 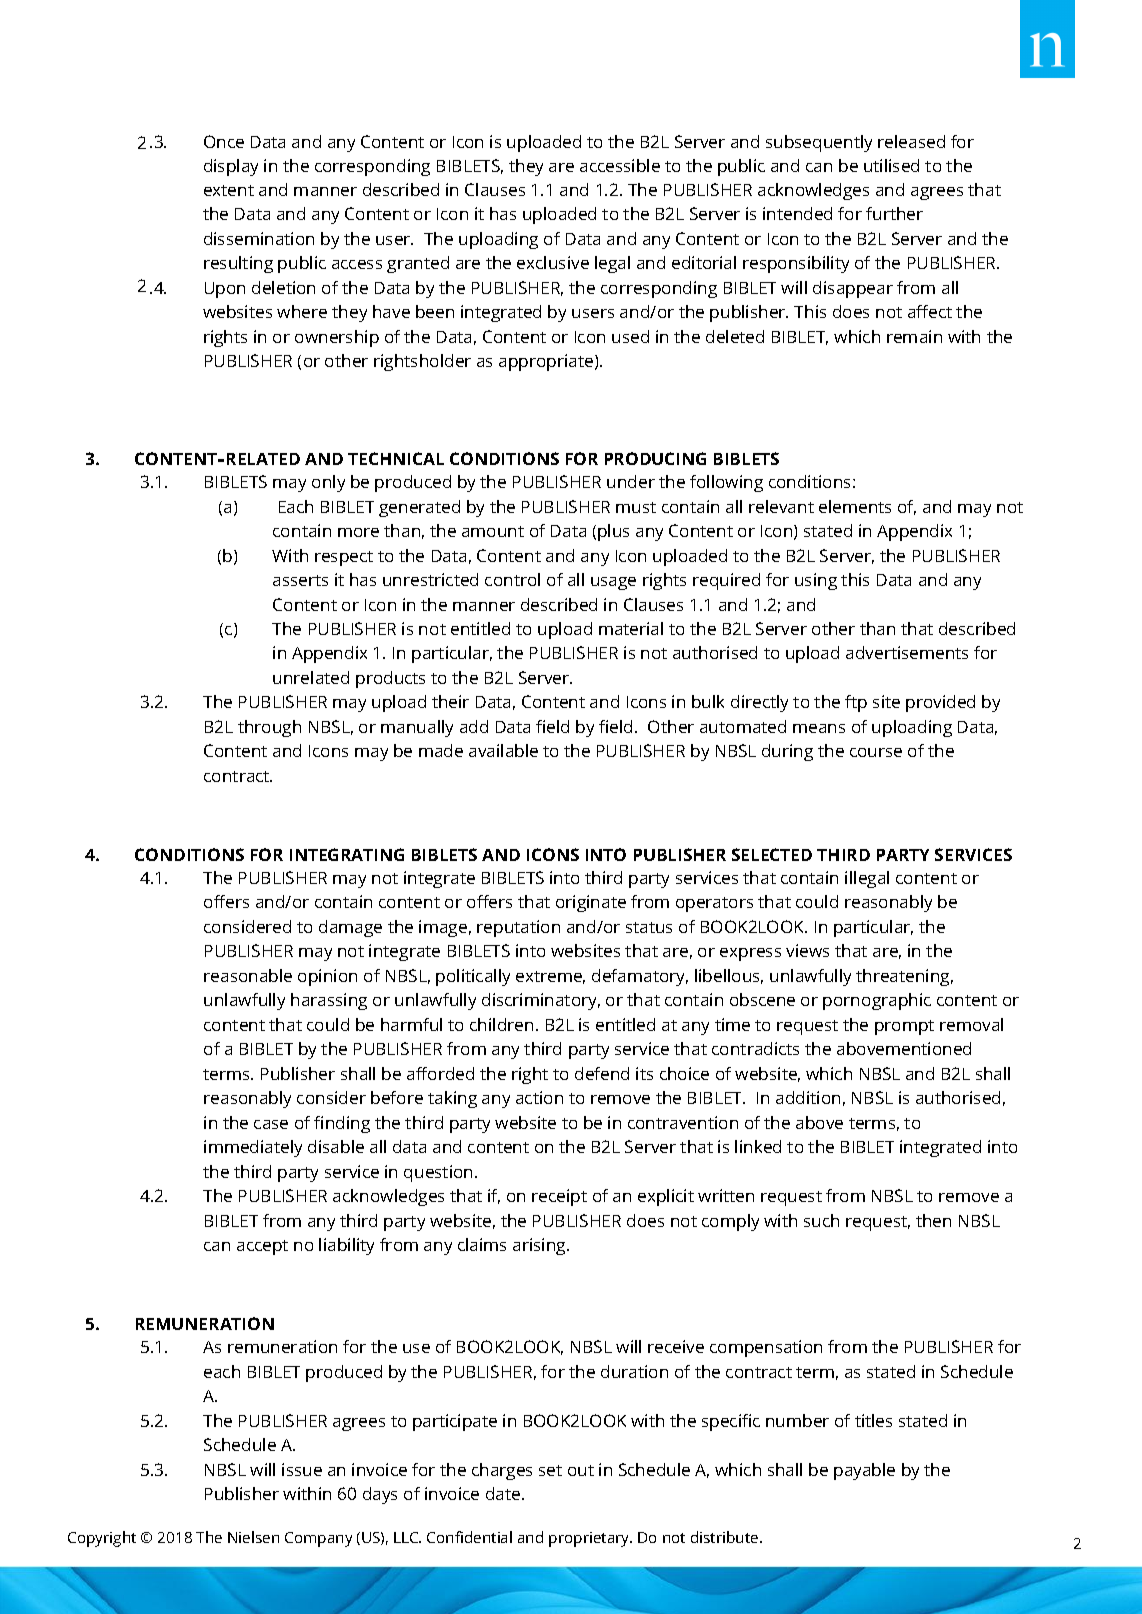 I want to click on disable, so click(x=336, y=1146).
